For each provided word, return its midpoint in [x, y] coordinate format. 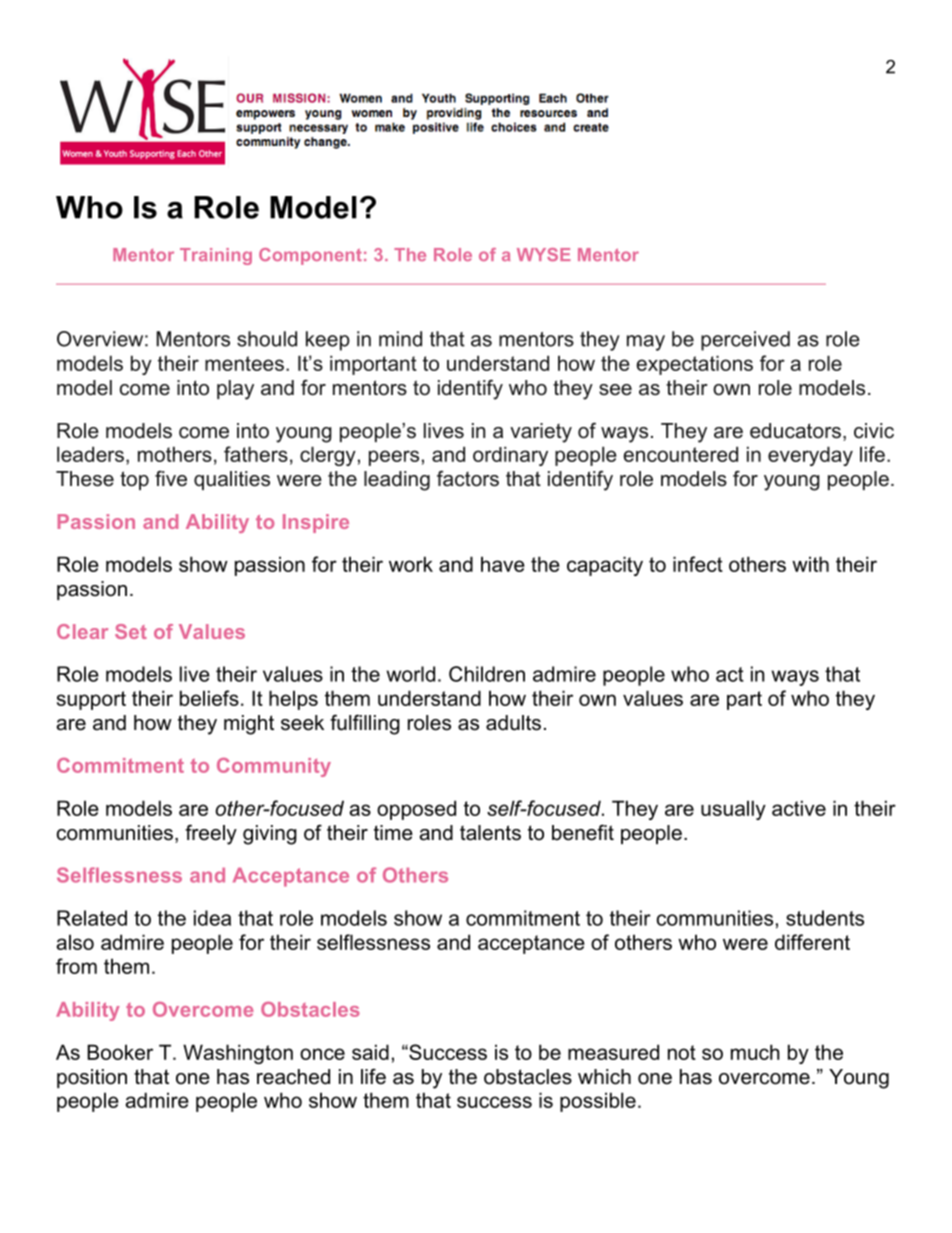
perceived [745, 341]
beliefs [209, 698]
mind [400, 339]
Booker [120, 1052]
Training [216, 256]
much [755, 1052]
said [370, 1052]
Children [487, 674]
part [744, 700]
